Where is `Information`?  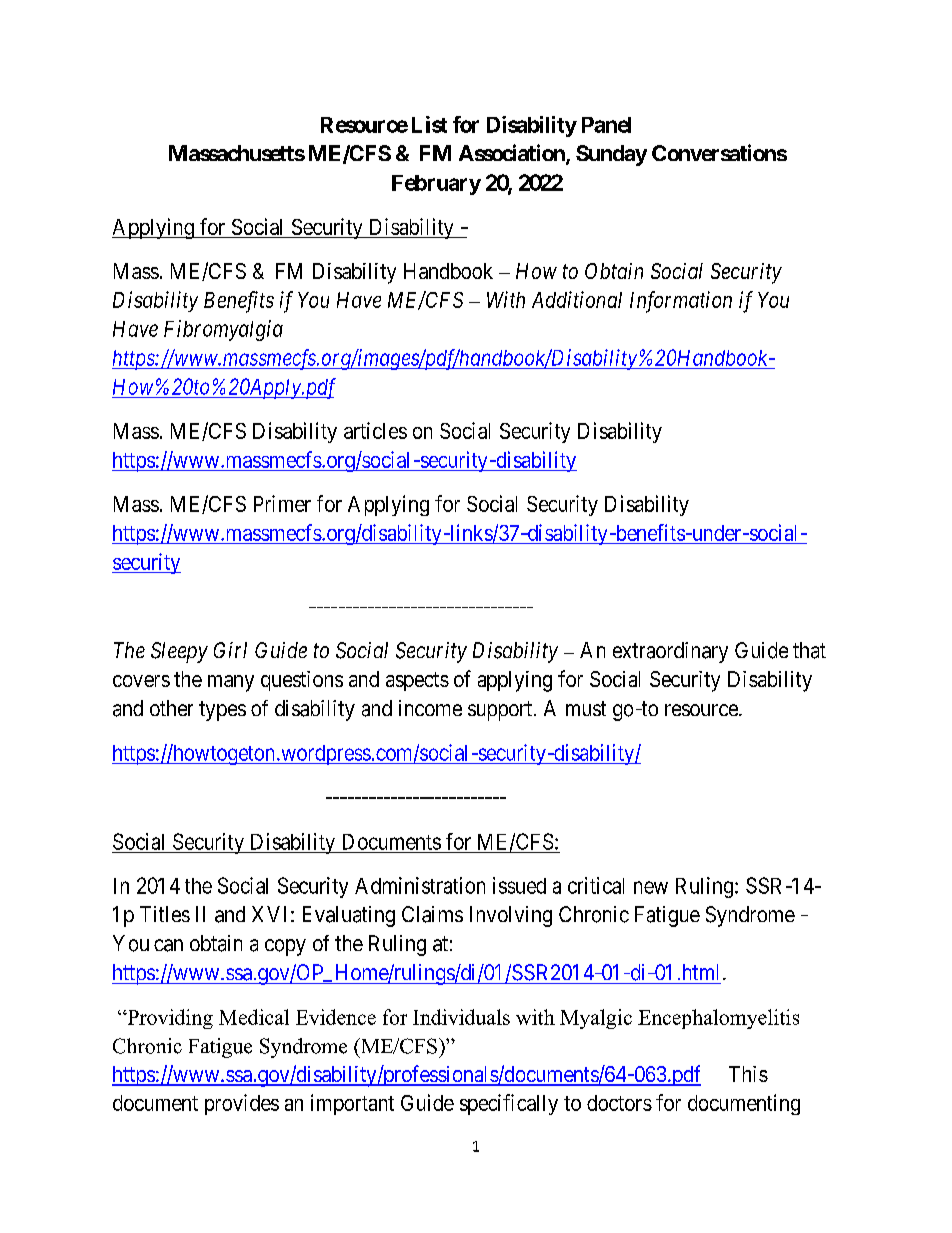
Information is located at coordinates (681, 302).
